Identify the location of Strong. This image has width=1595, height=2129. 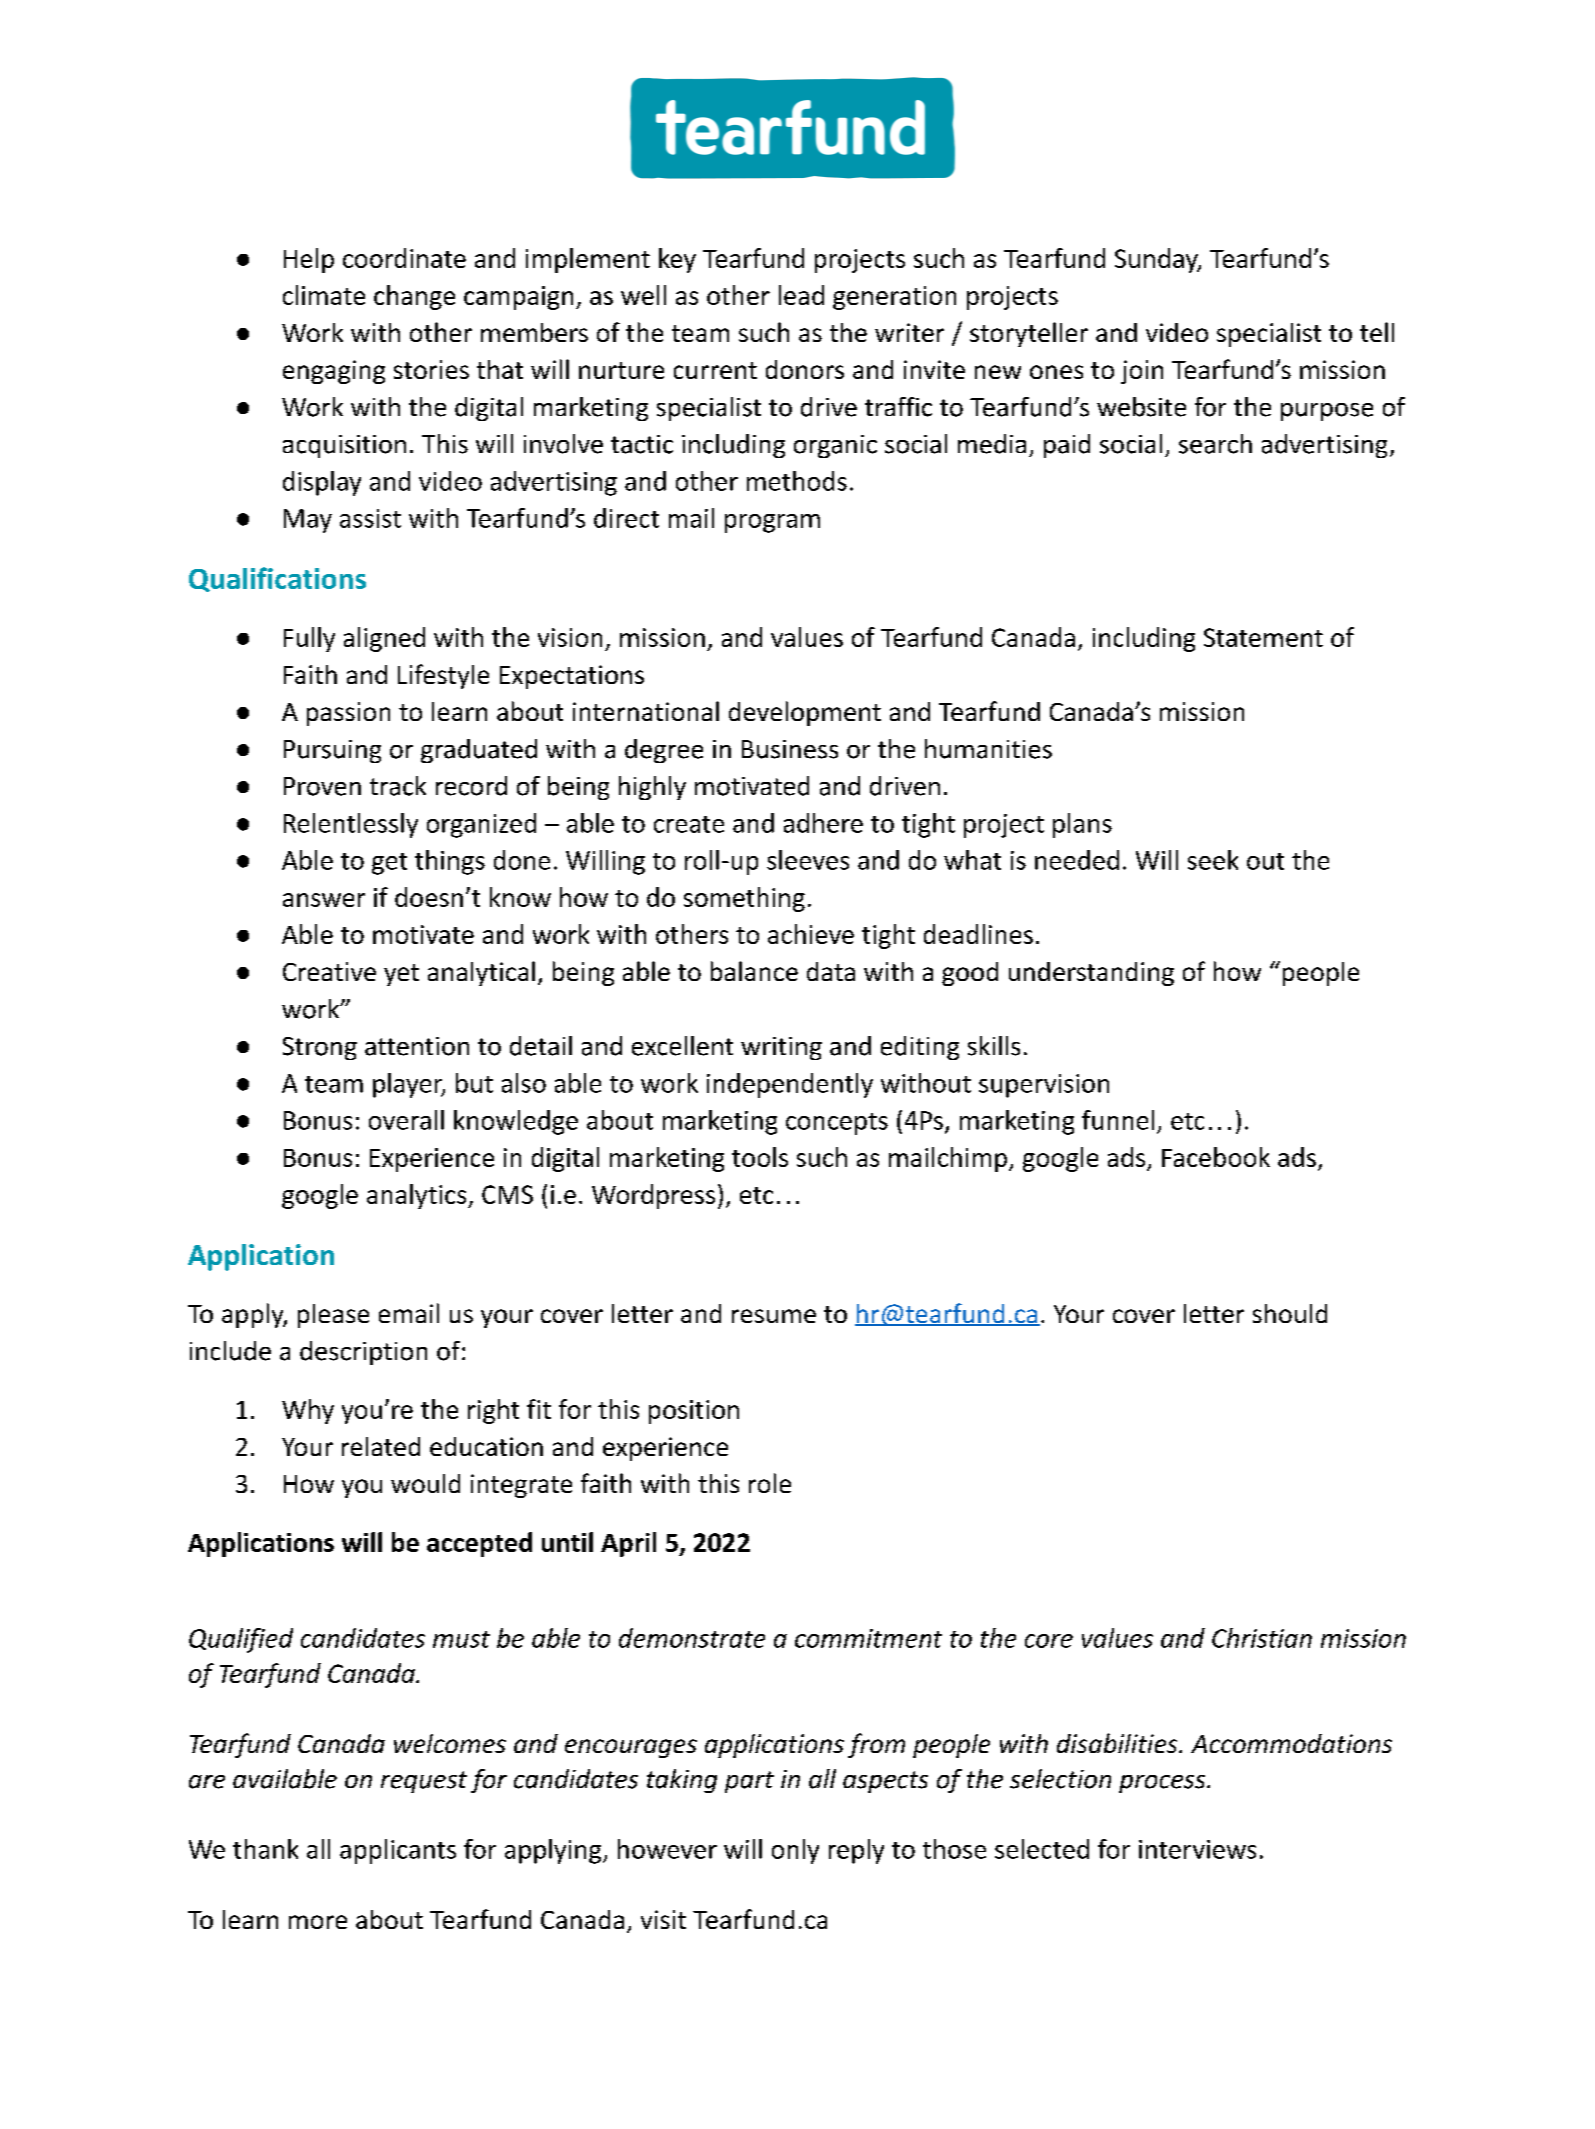
(320, 1048).
